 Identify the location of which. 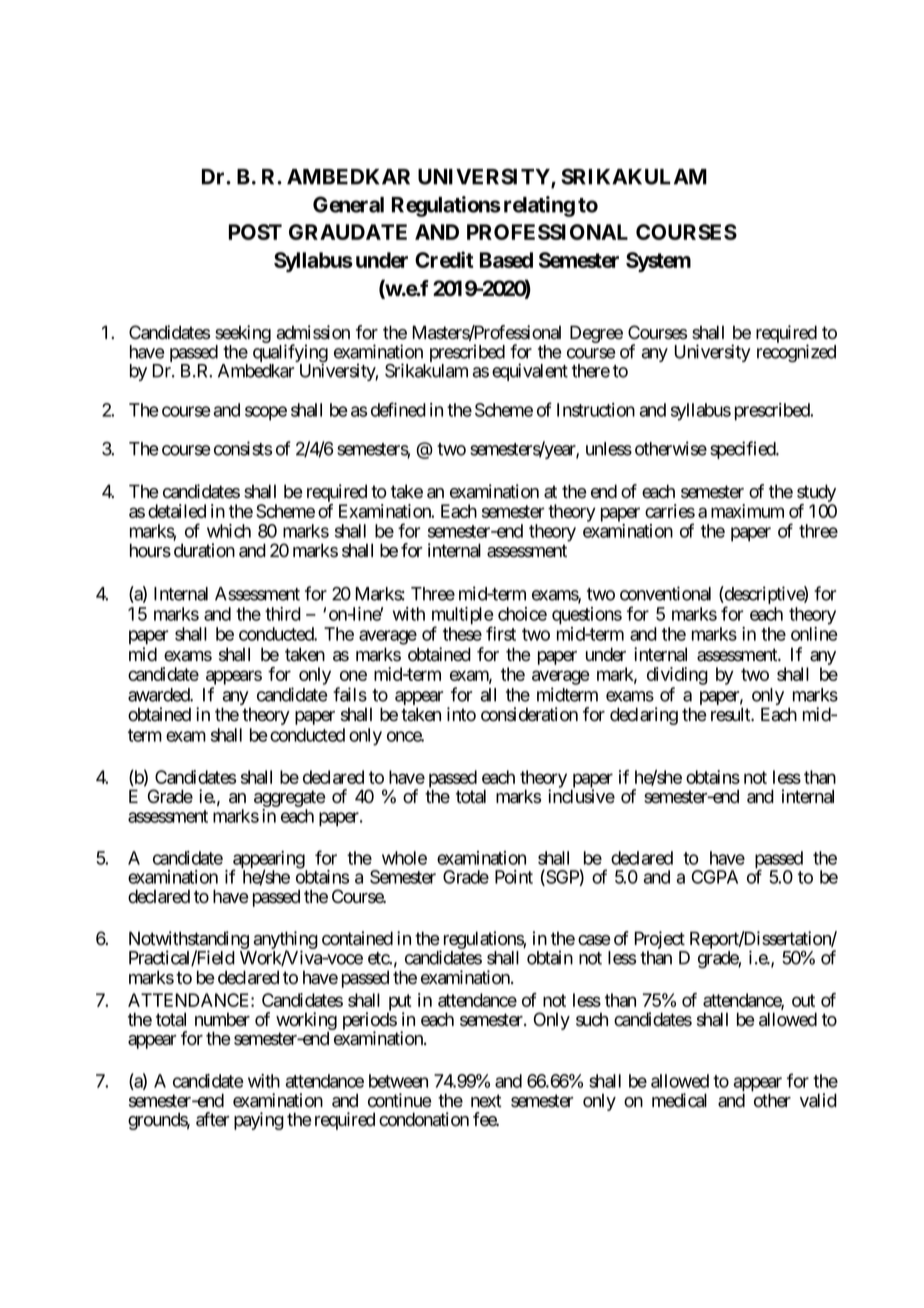
(229, 531).
